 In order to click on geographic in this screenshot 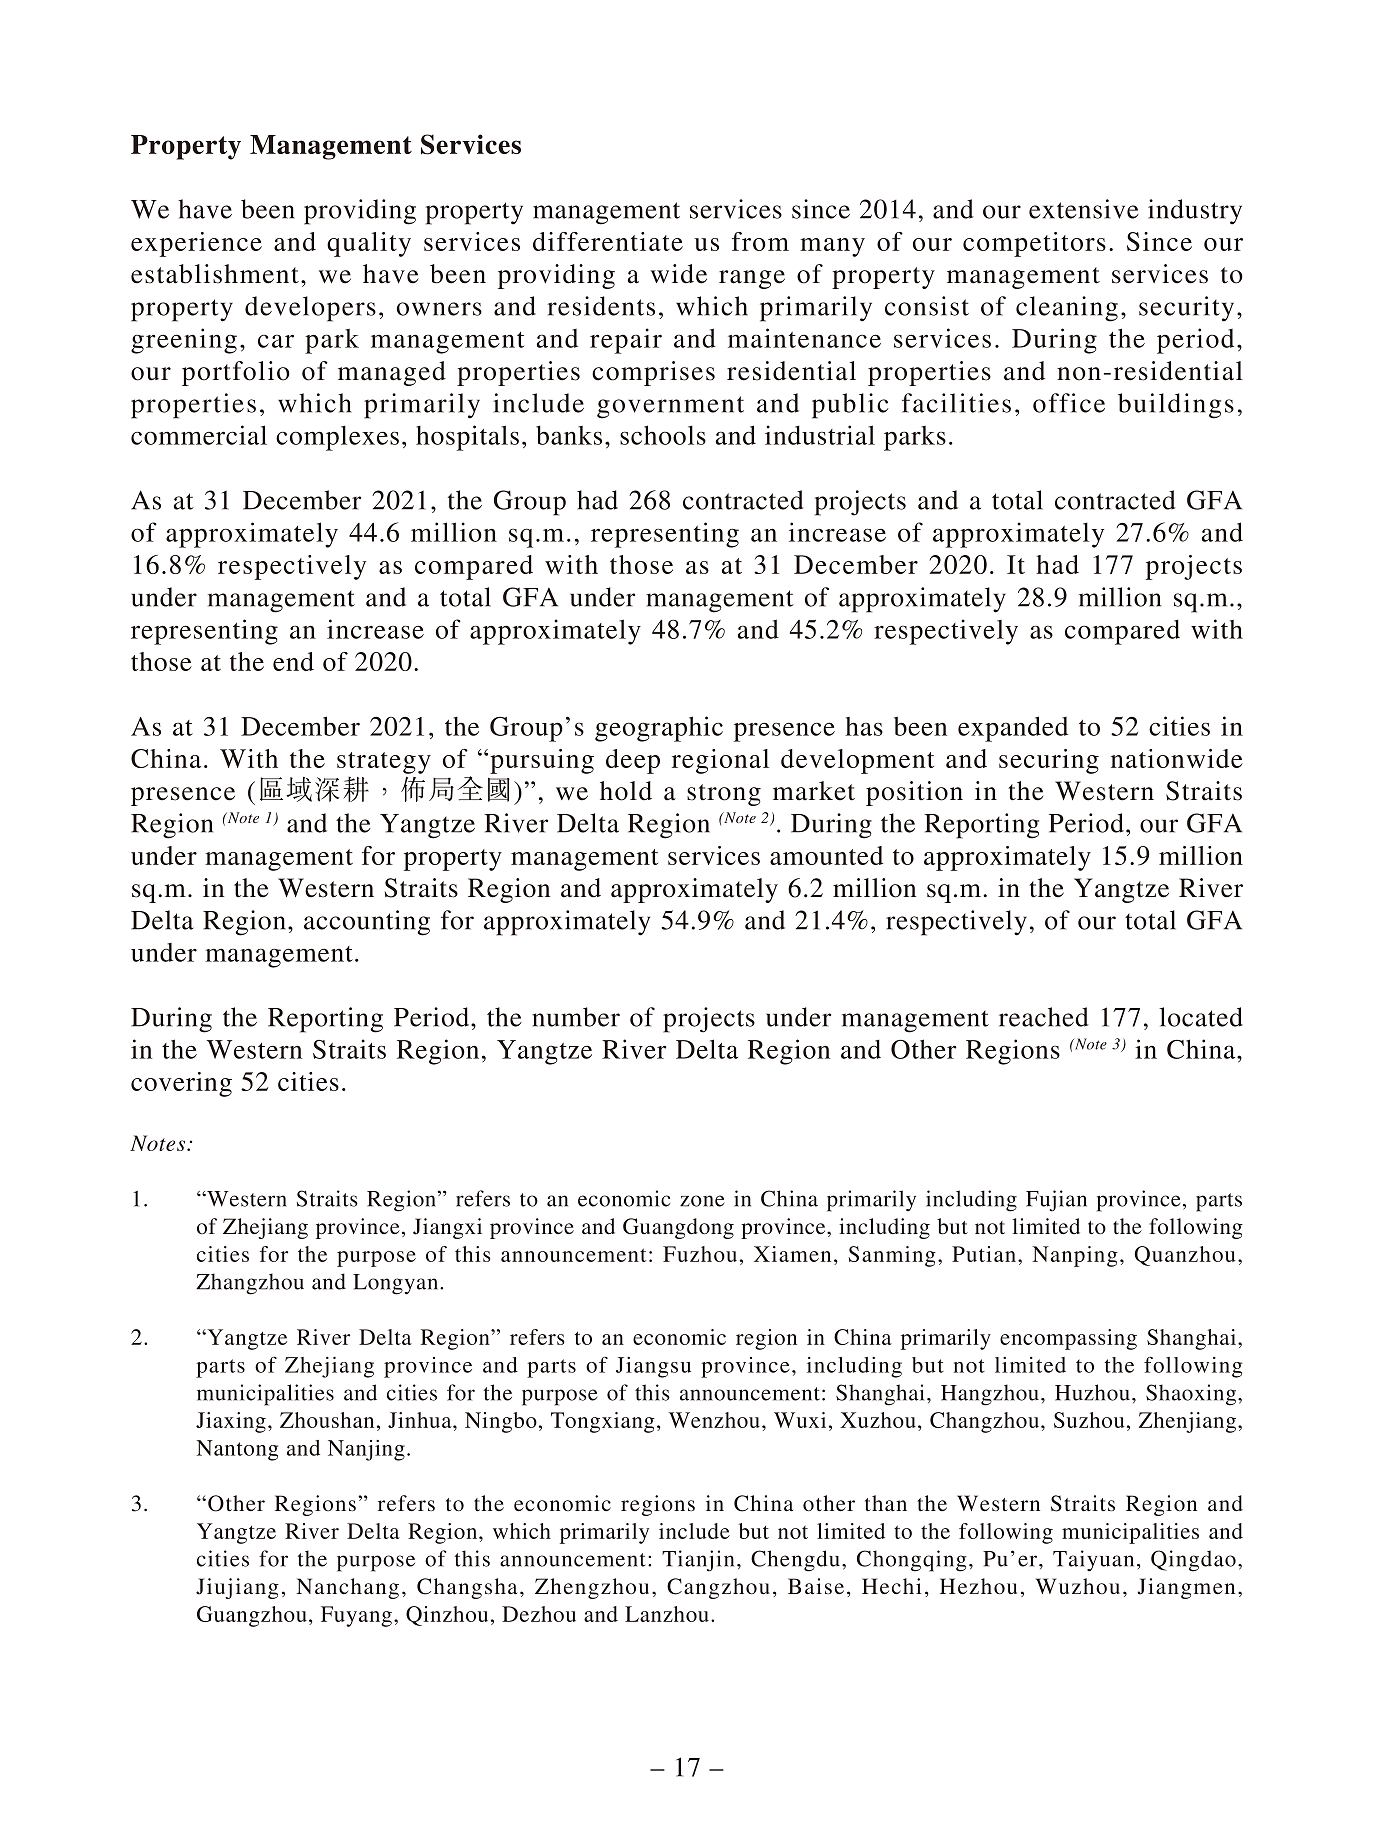, I will do `click(659, 729)`.
